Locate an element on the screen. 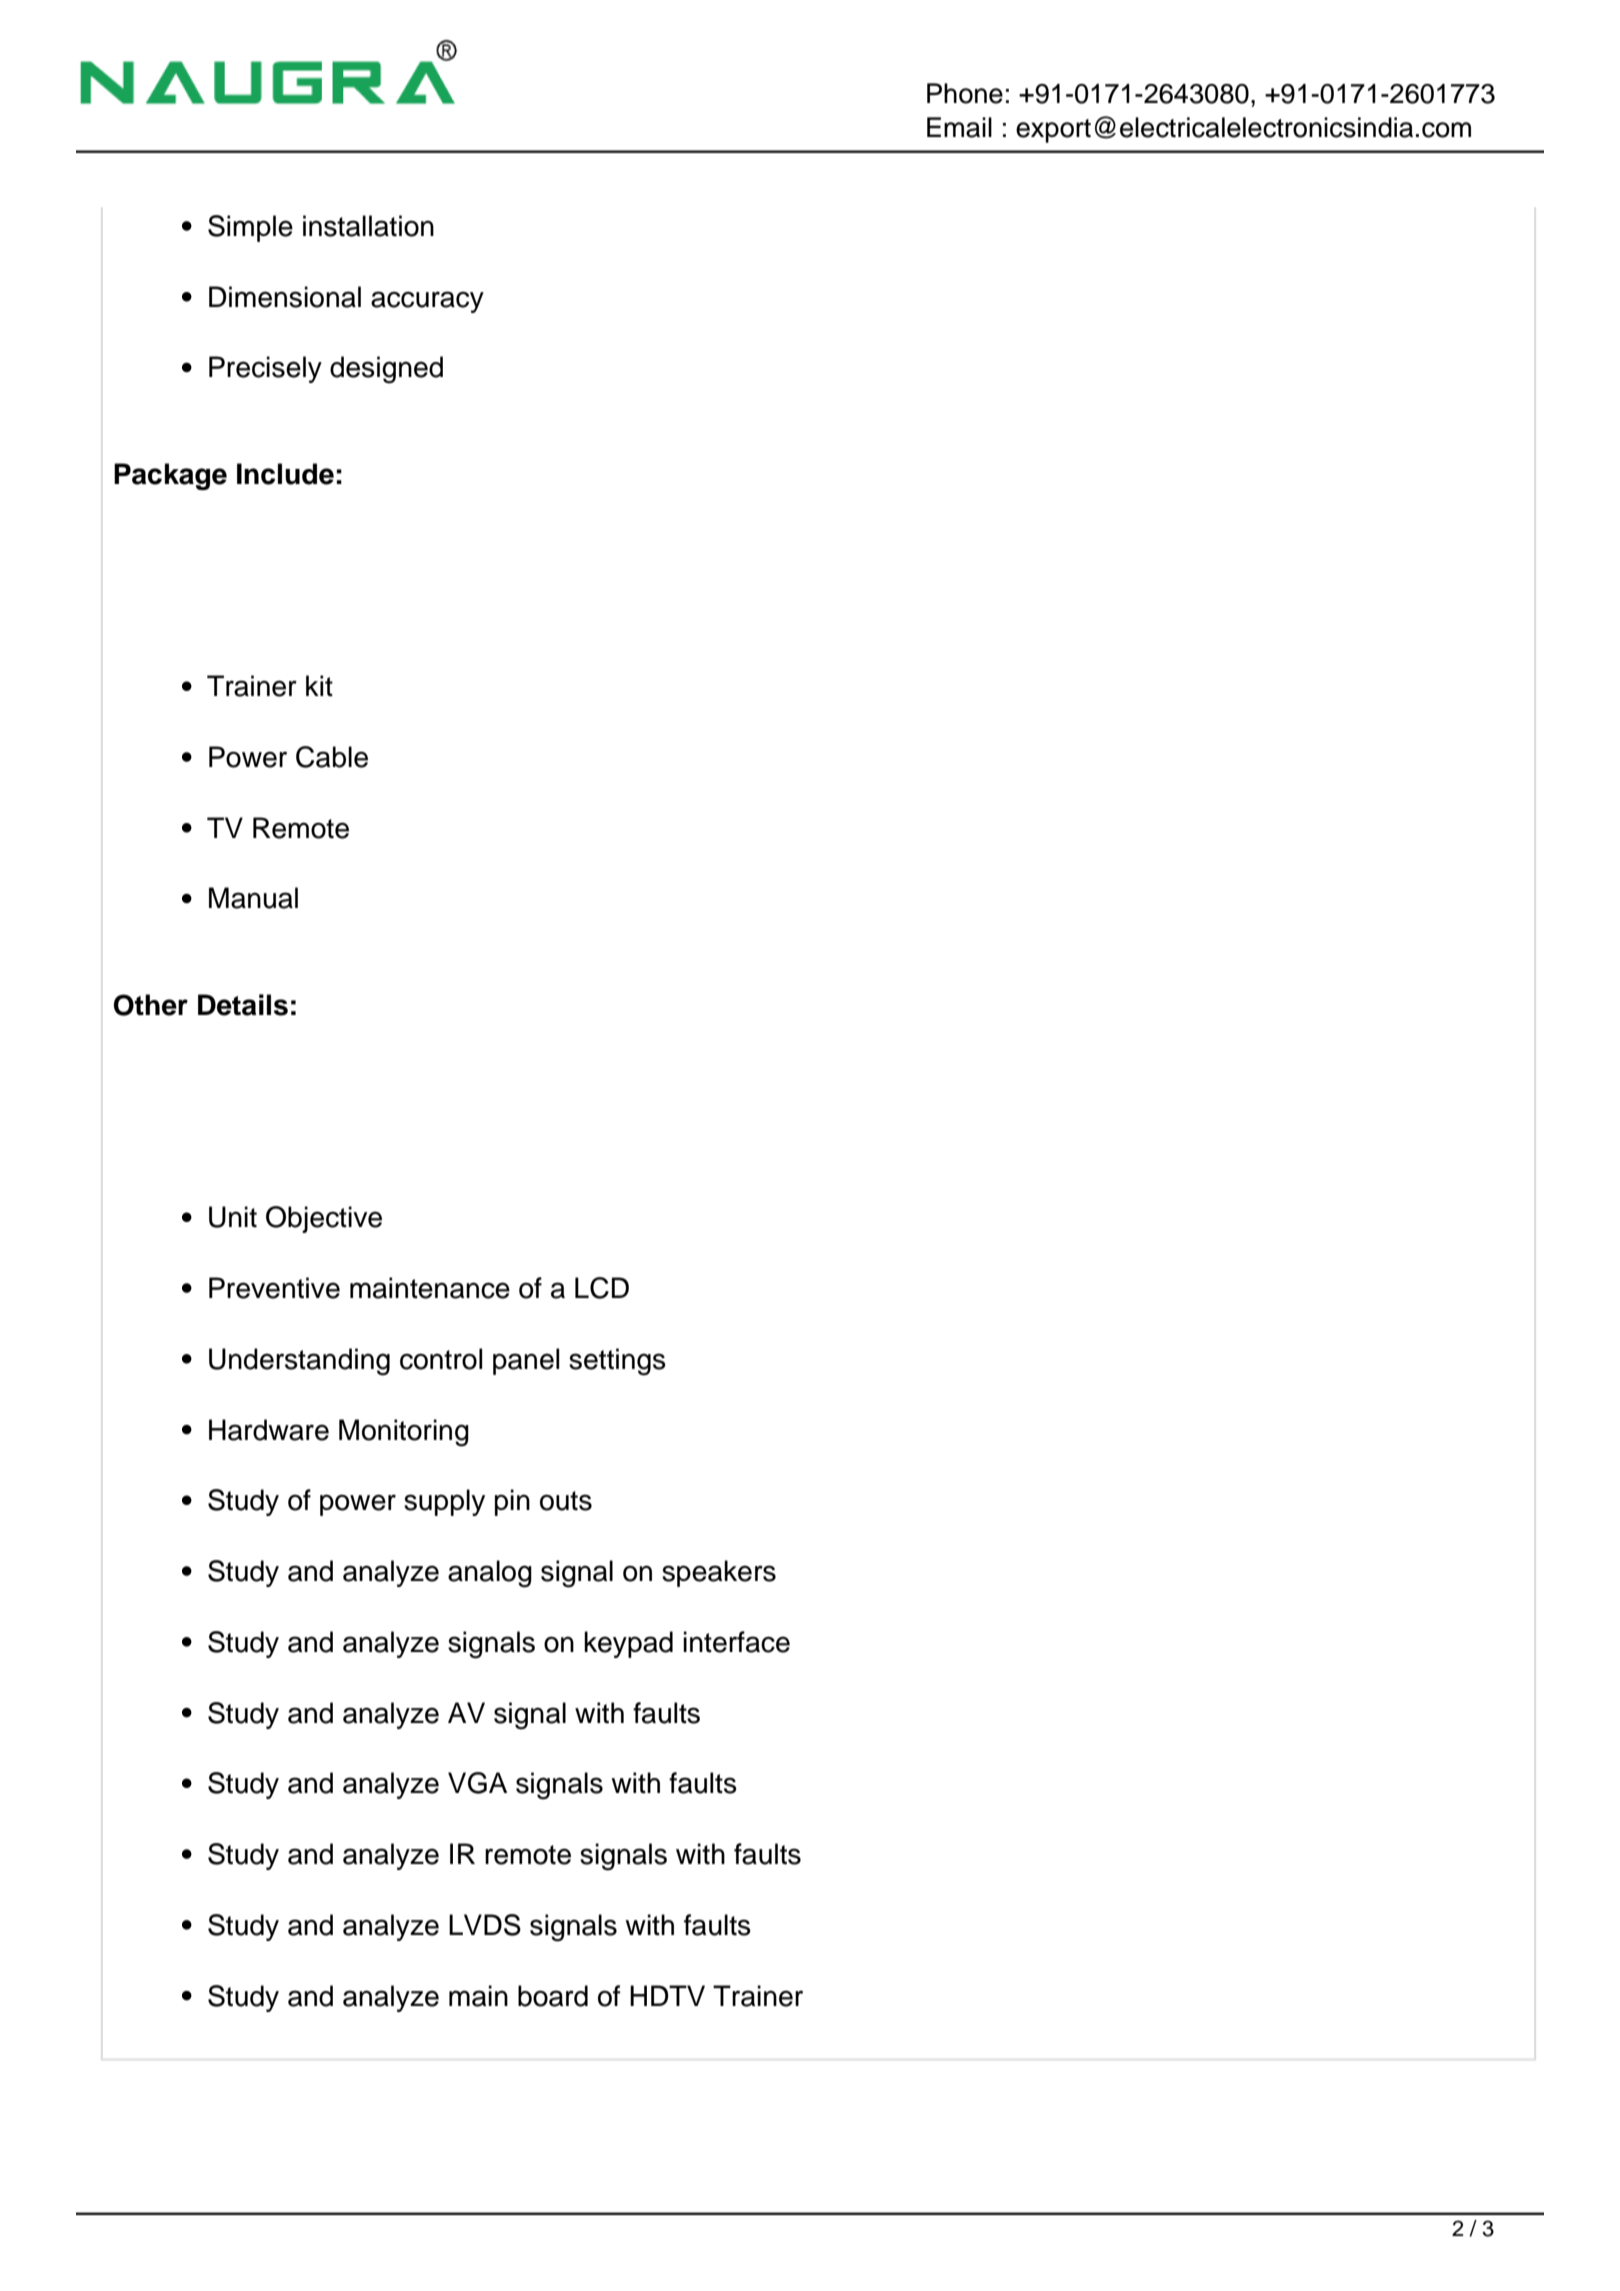 The width and height of the screenshot is (1620, 2291). board is located at coordinates (553, 1996).
